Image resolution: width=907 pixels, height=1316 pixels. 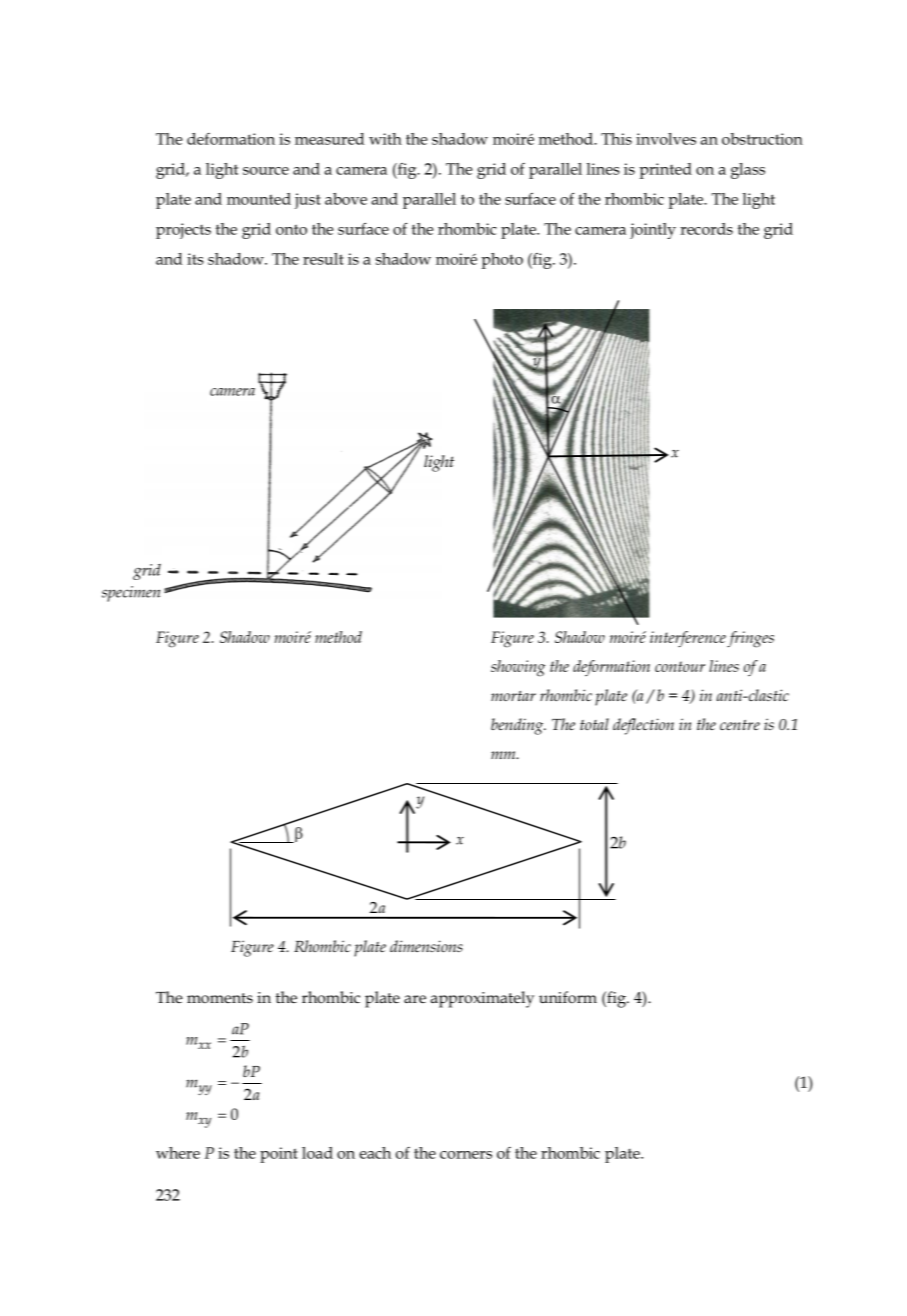 I want to click on deflection, so click(x=643, y=726).
